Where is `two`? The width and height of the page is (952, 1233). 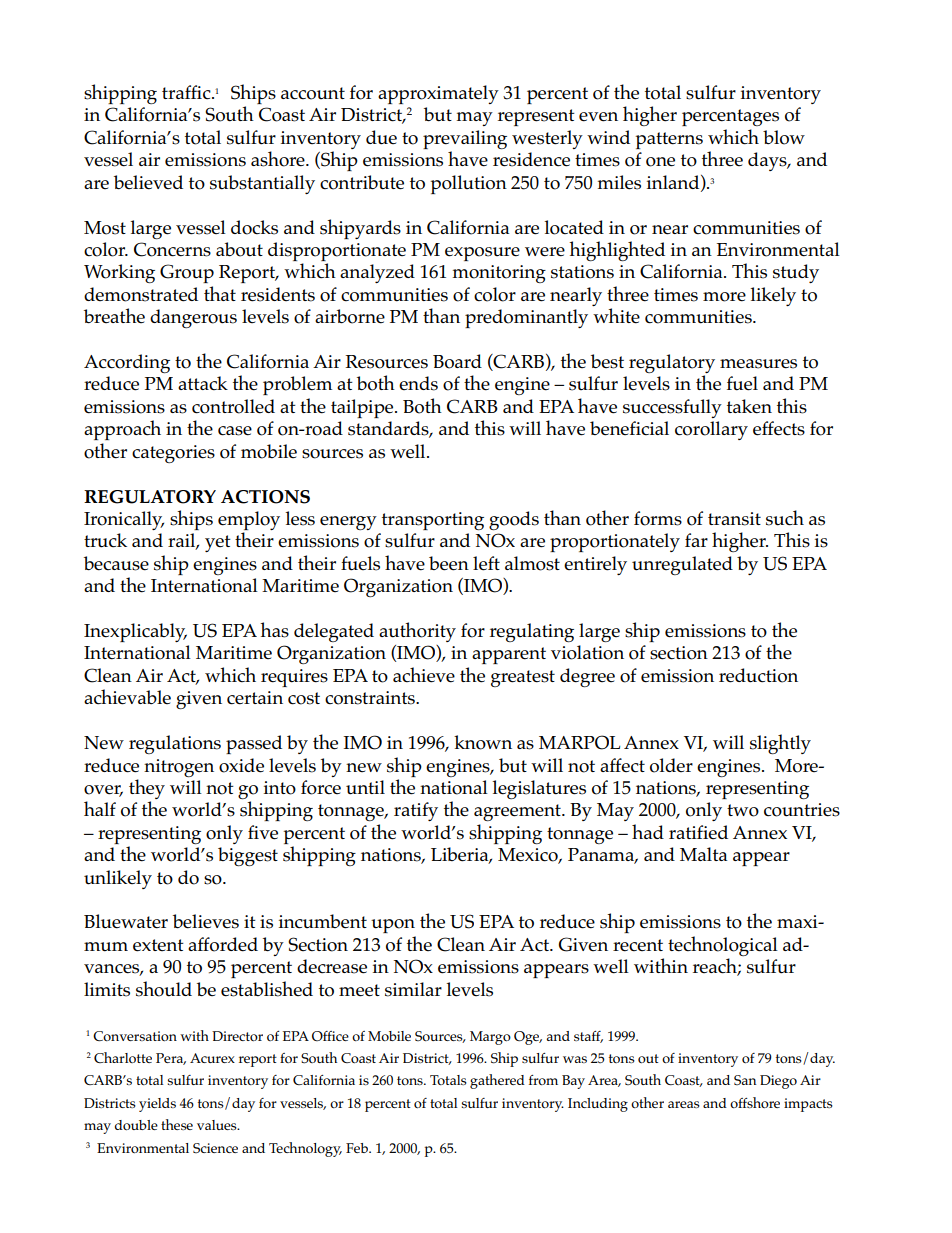
two is located at coordinates (743, 810).
